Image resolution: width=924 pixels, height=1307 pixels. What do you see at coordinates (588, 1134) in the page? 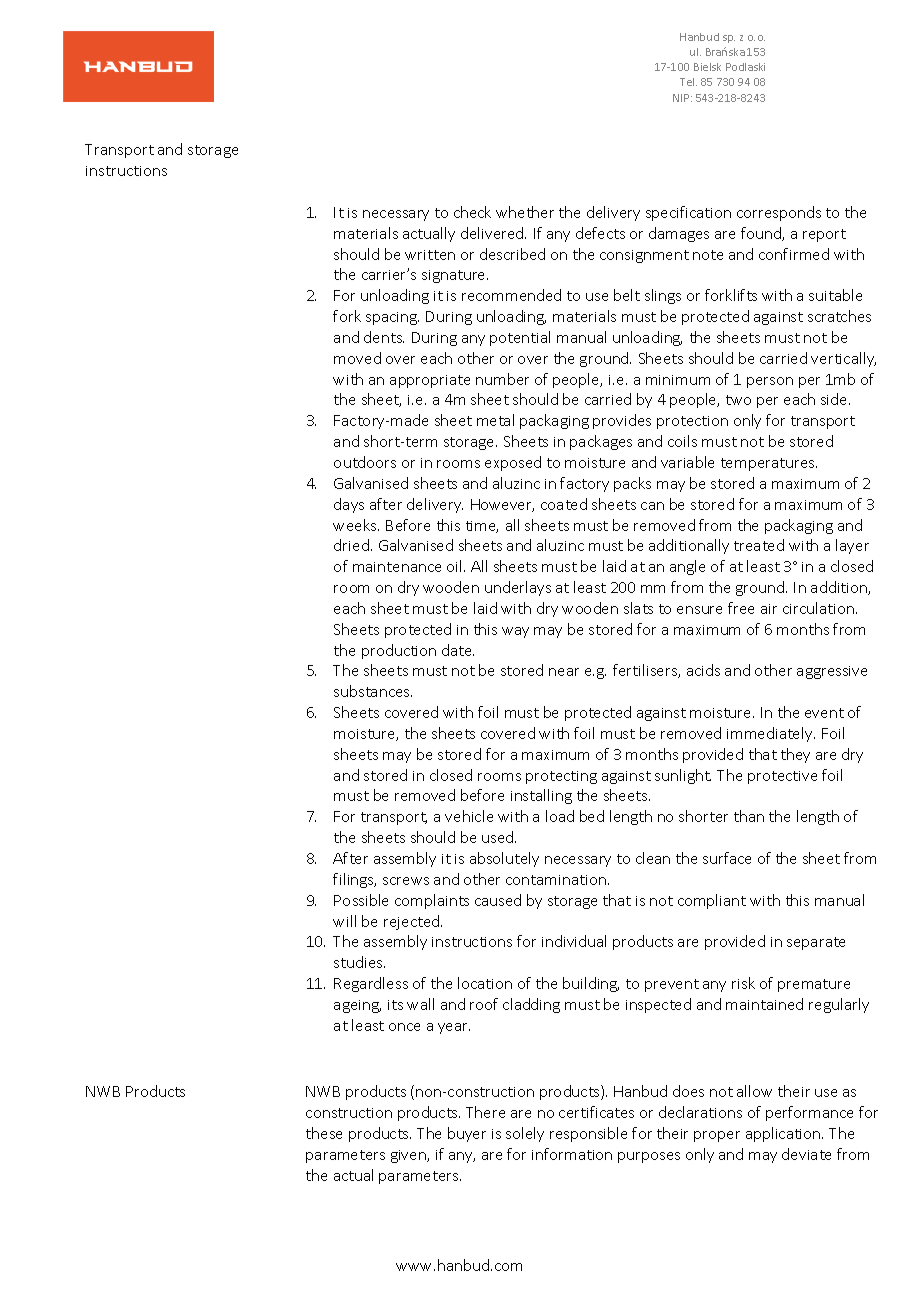
I see `responsible` at bounding box center [588, 1134].
